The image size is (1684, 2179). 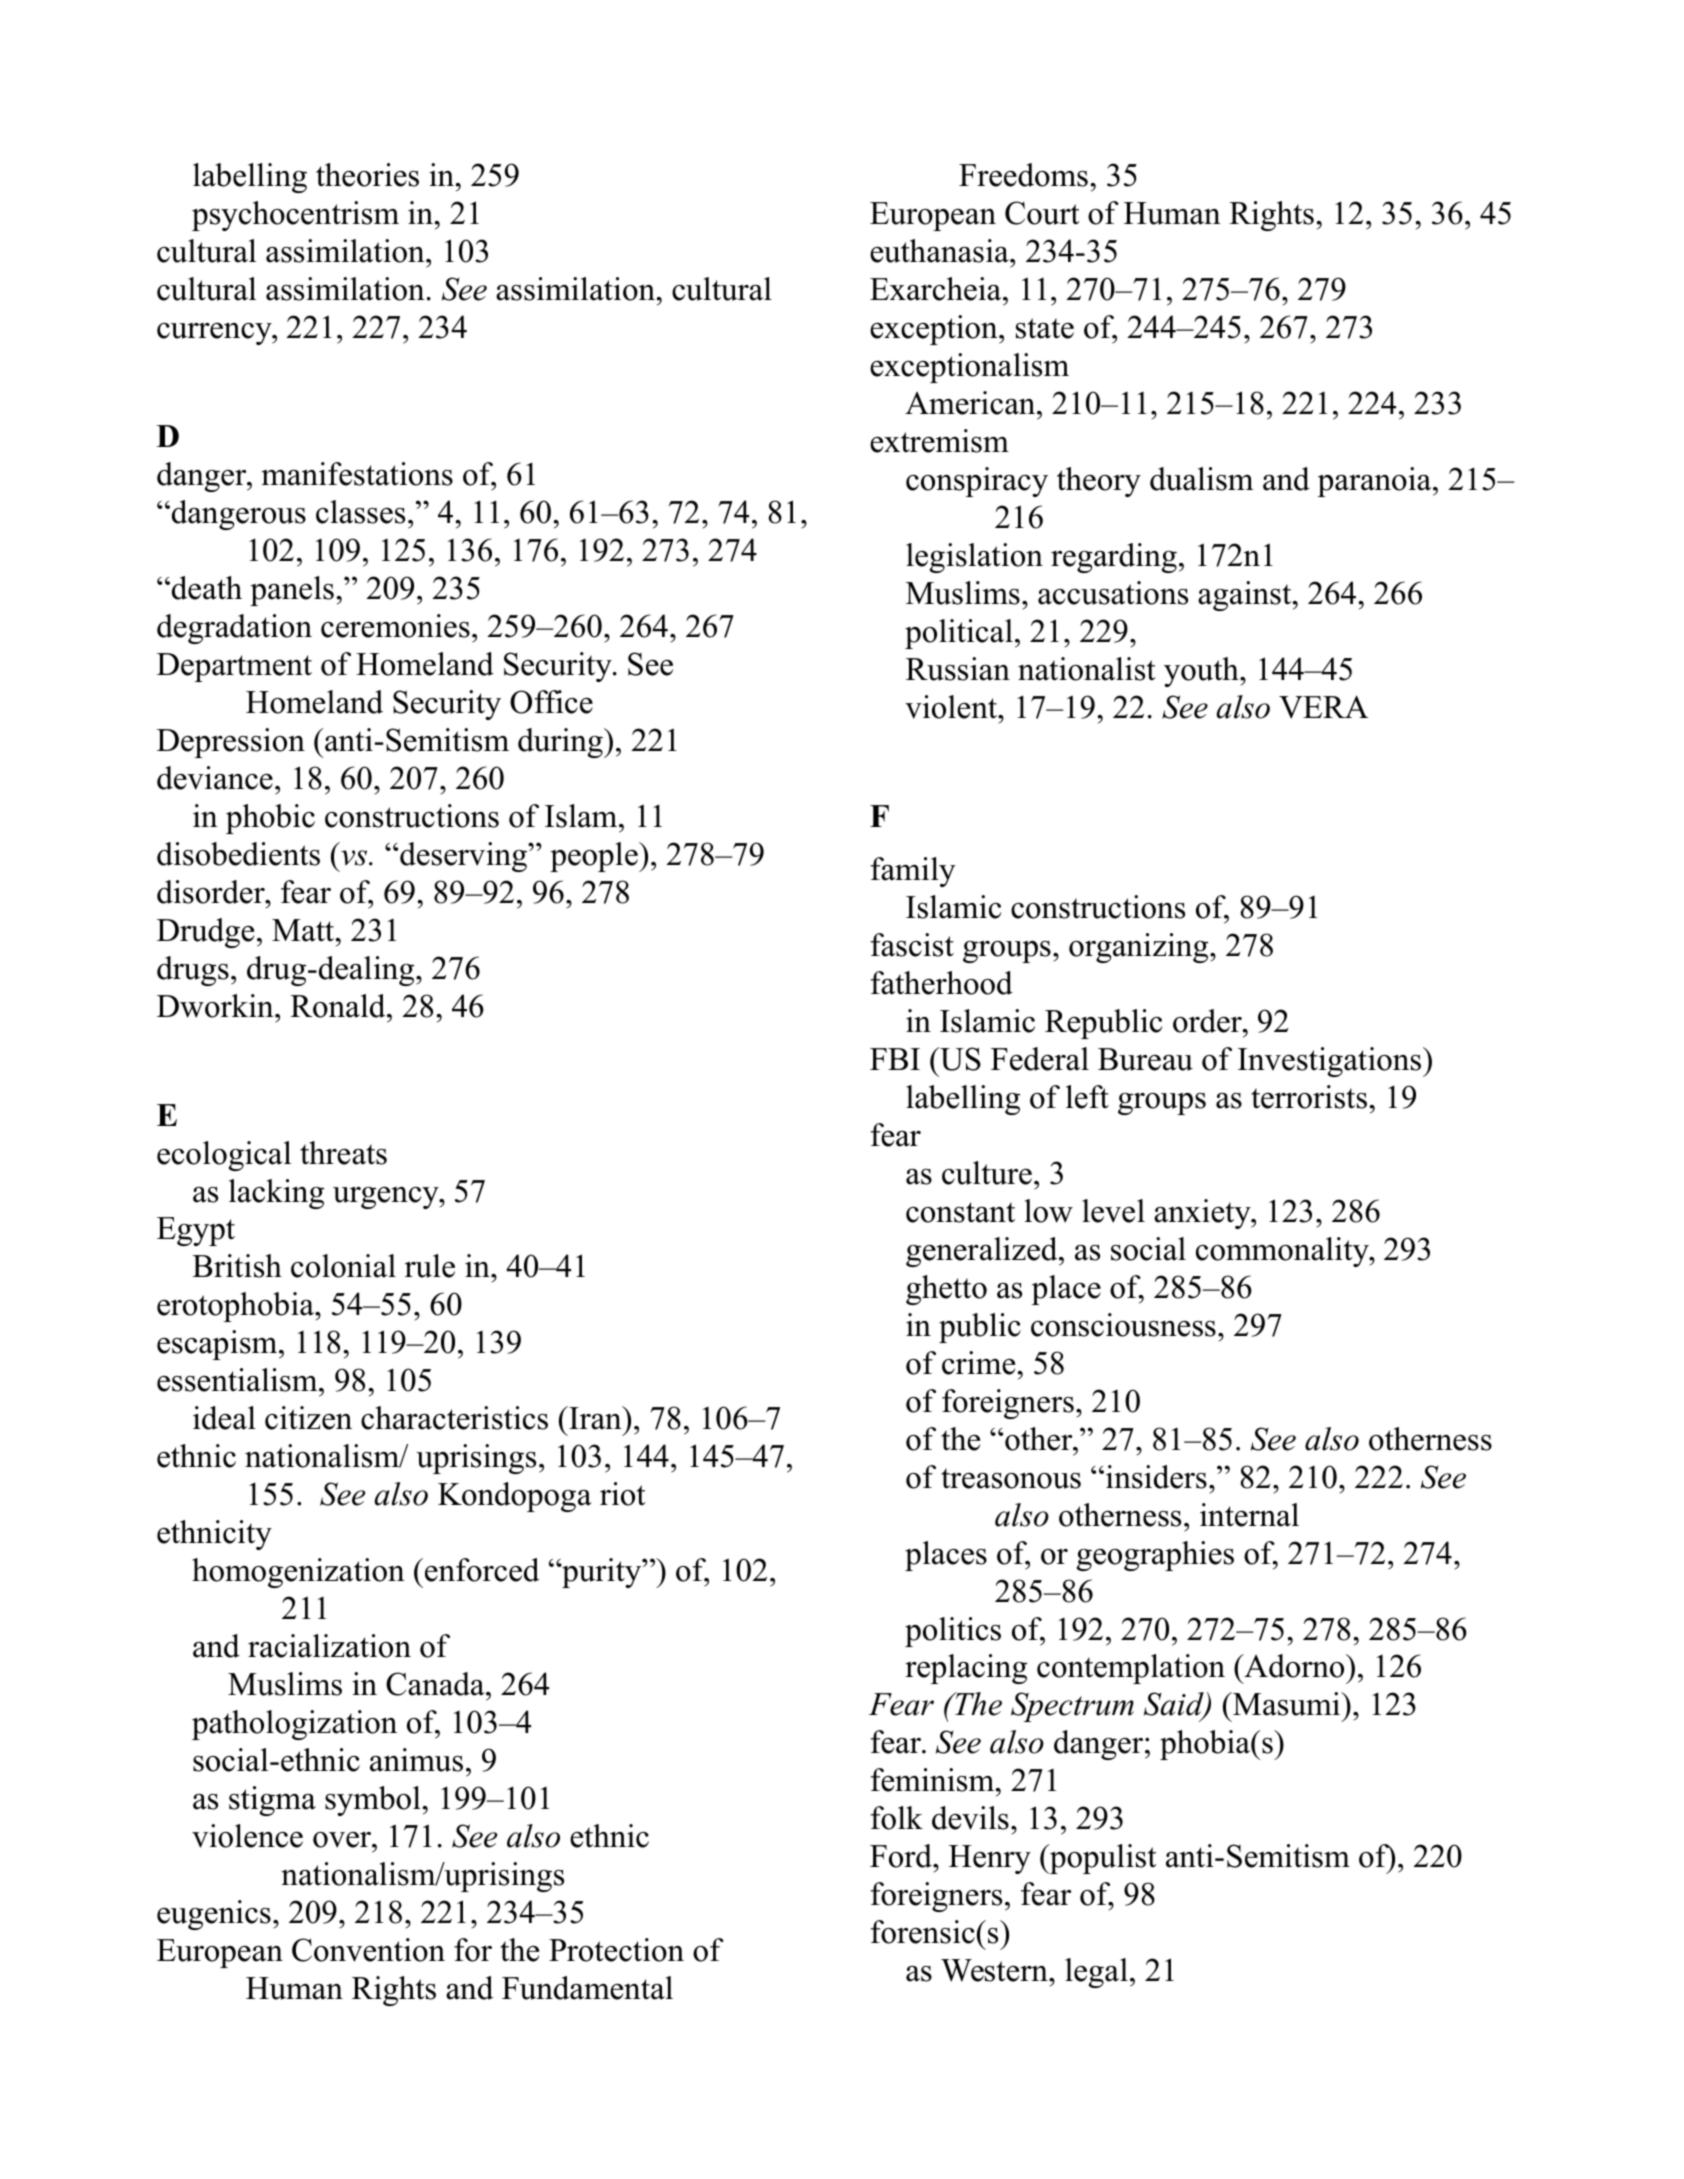 I want to click on Russian, so click(x=958, y=669).
